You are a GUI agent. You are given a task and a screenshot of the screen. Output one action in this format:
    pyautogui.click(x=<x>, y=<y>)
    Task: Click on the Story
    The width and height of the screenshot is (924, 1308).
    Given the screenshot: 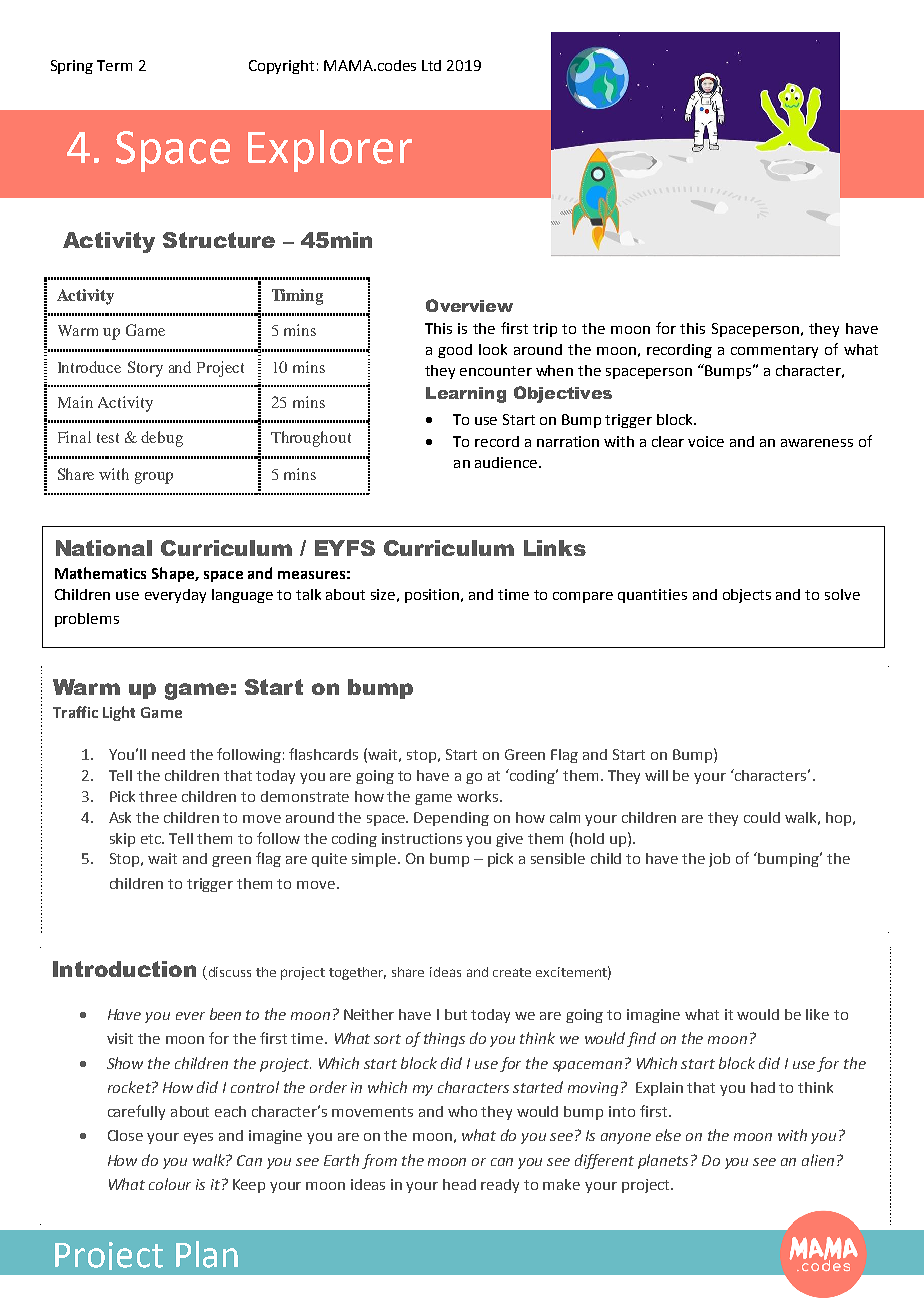 What is the action you would take?
    pyautogui.click(x=145, y=369)
